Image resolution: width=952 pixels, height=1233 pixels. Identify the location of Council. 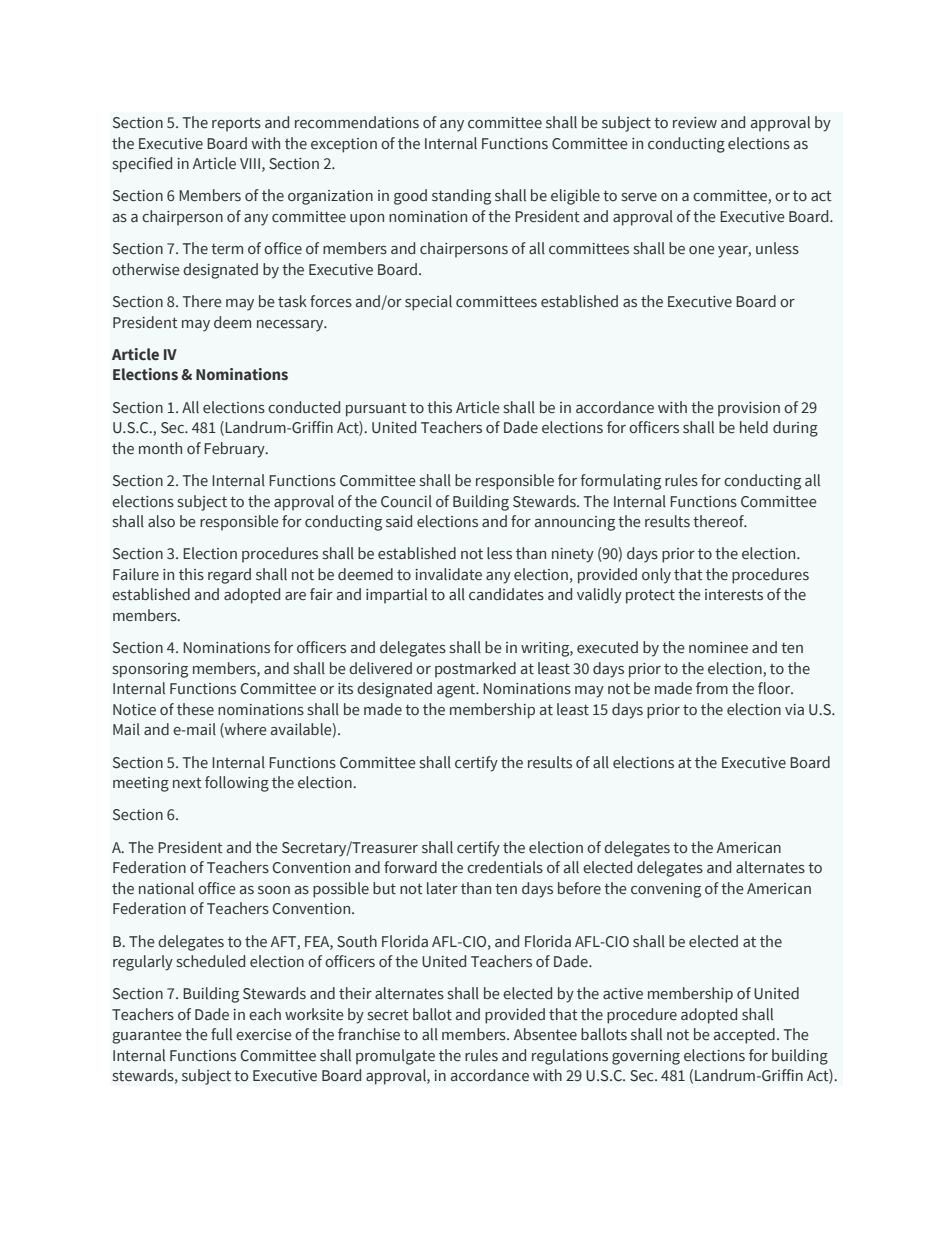
(406, 501).
